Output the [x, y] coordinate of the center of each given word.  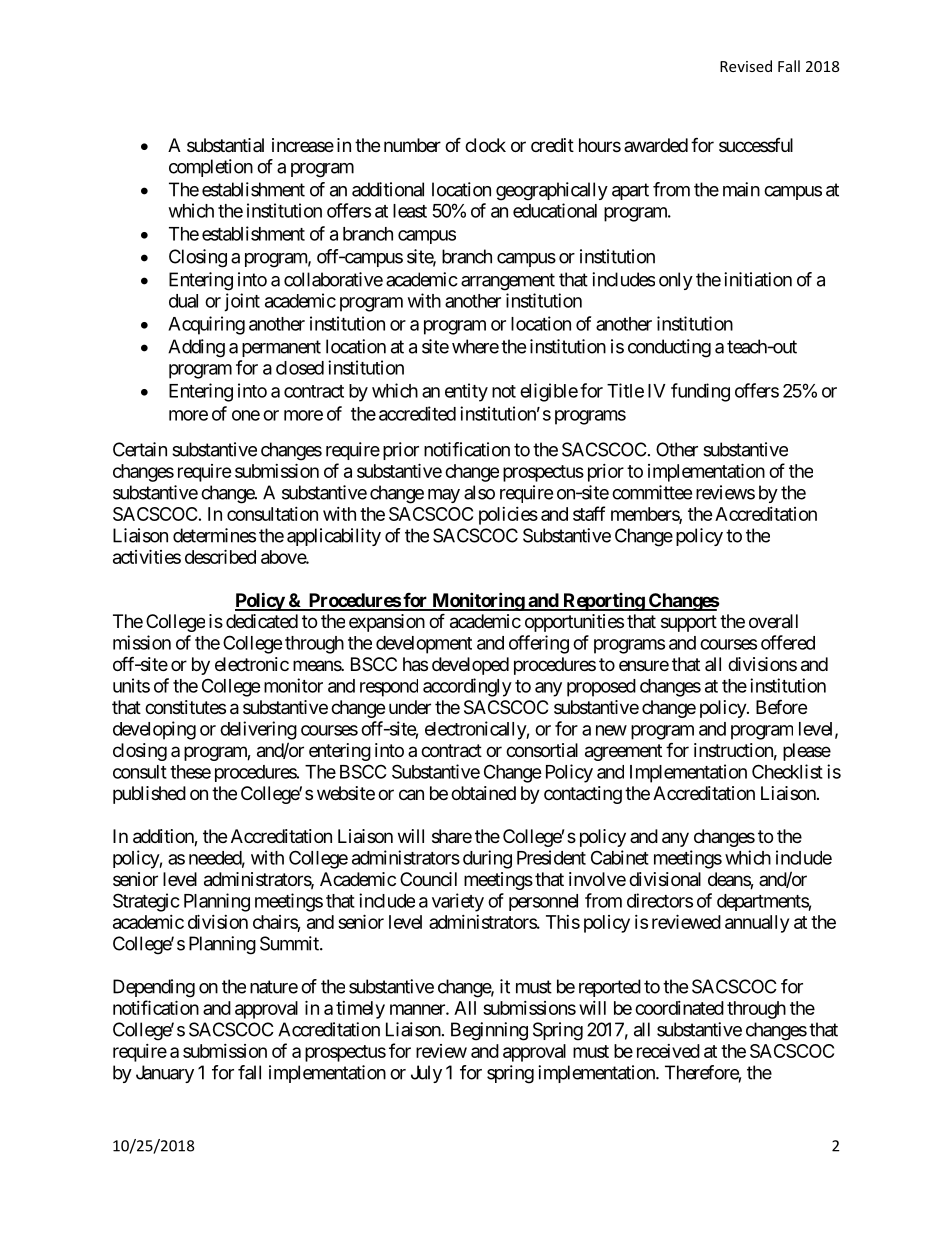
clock [485, 145]
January [165, 1074]
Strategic [146, 902]
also [479, 492]
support [689, 623]
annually [757, 924]
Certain [140, 449]
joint [242, 302]
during [487, 859]
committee [652, 492]
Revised [746, 66]
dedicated [262, 621]
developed [470, 666]
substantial [225, 145]
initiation [758, 279]
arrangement [508, 282]
